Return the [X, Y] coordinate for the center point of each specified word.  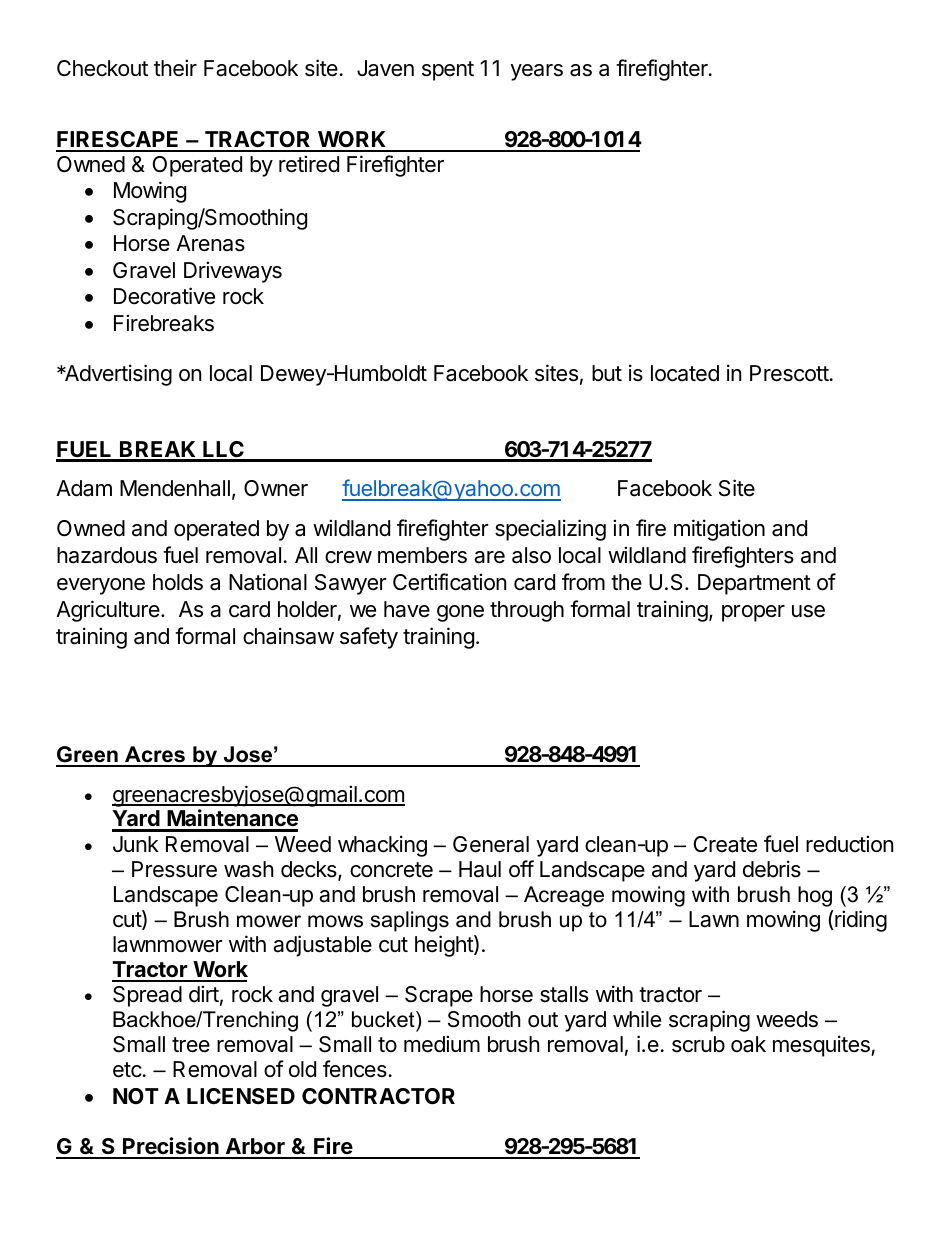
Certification [449, 582]
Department [754, 584]
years [536, 72]
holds [178, 582]
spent [448, 71]
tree [191, 1045]
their [175, 68]
